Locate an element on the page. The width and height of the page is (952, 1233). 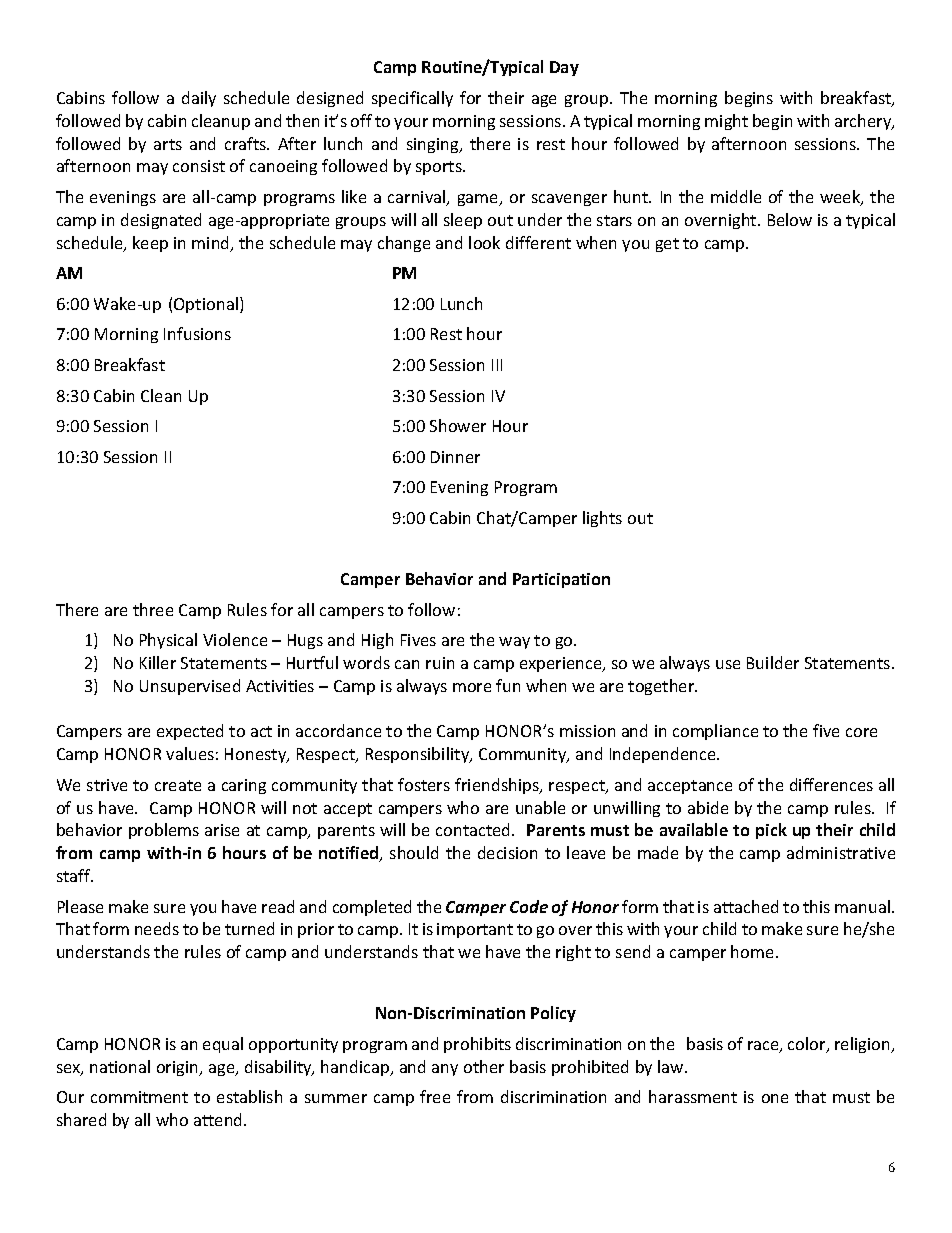
might is located at coordinates (726, 122).
